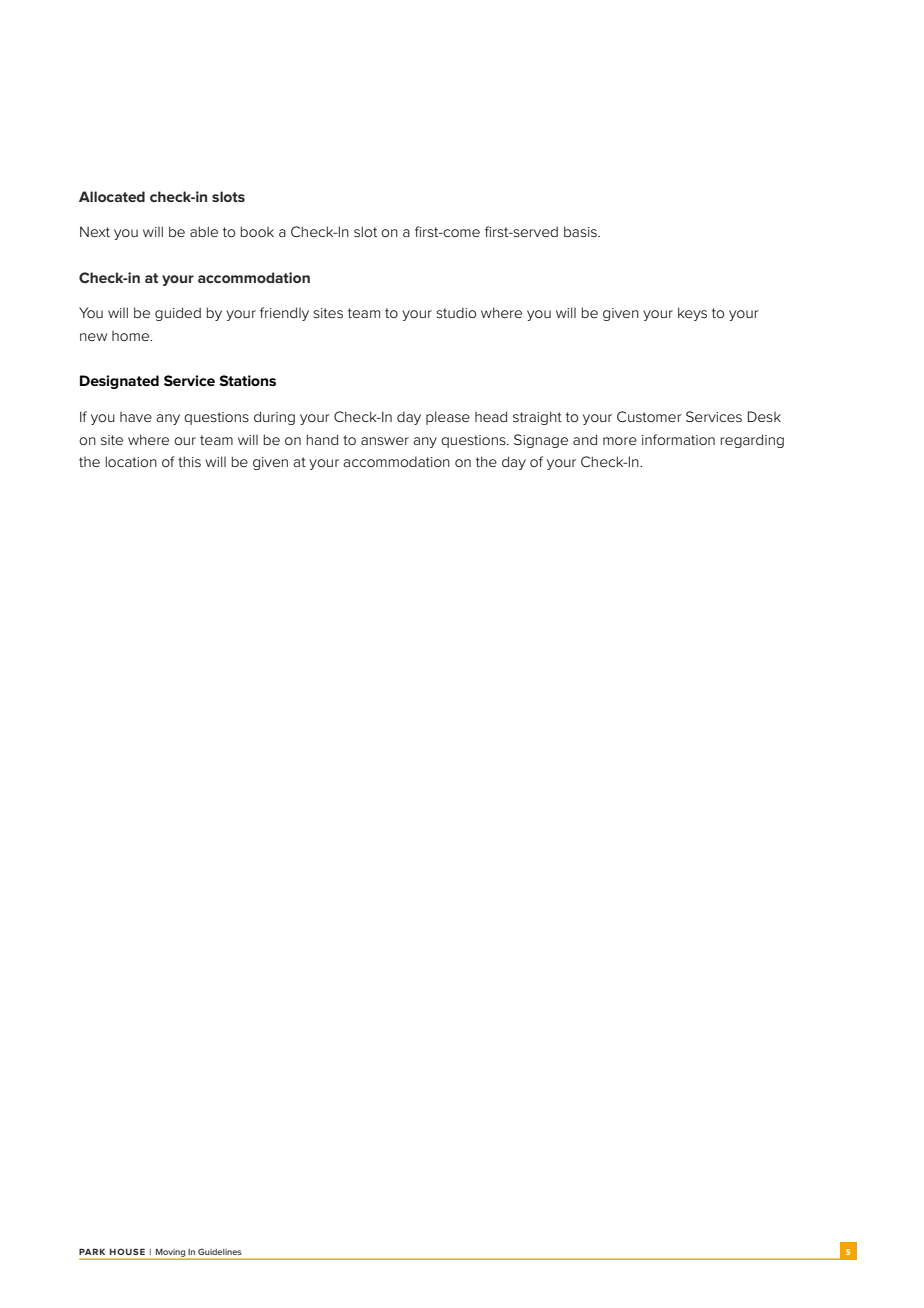  I want to click on able, so click(204, 231).
